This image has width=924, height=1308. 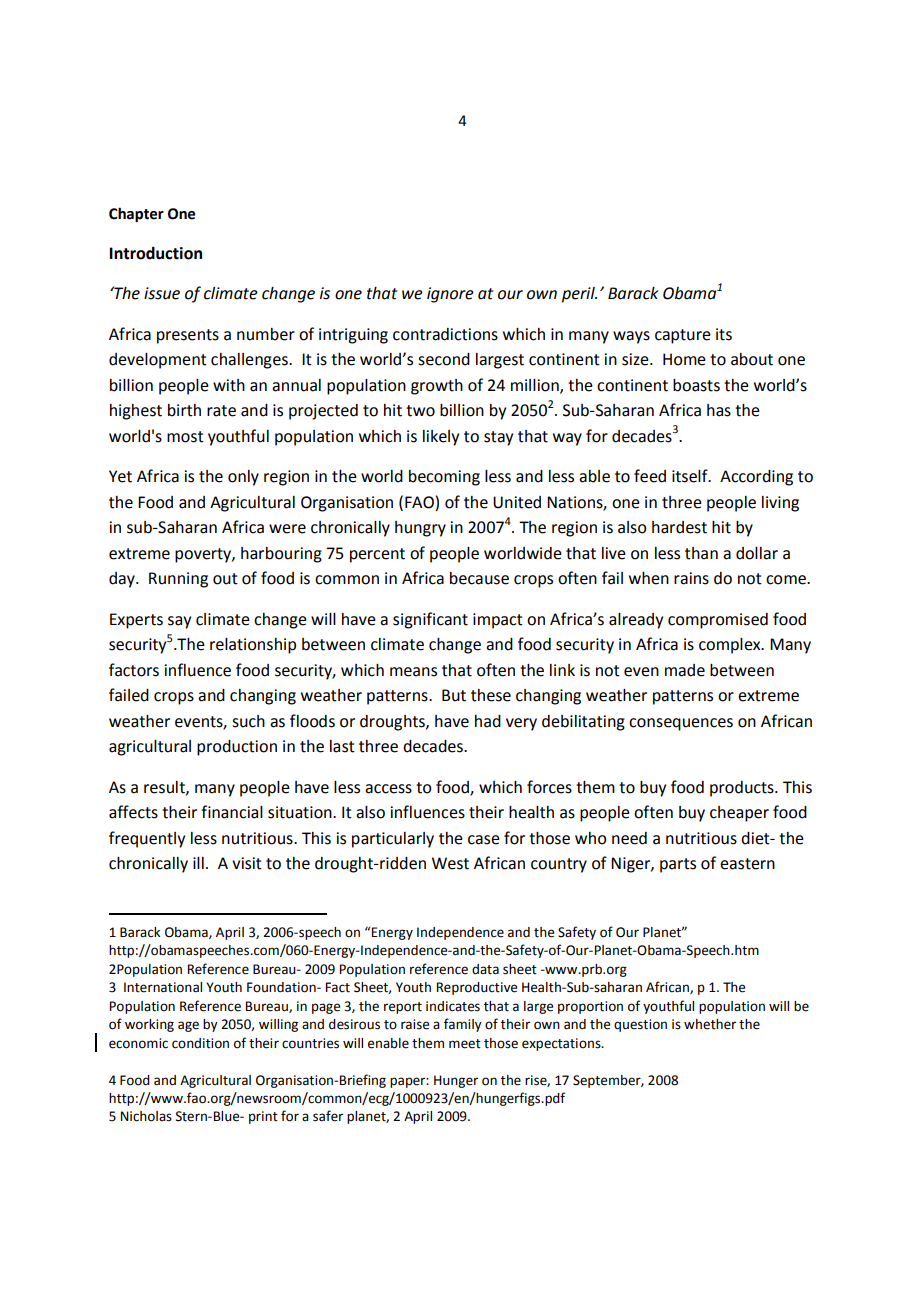 What do you see at coordinates (691, 476) in the image?
I see `itself` at bounding box center [691, 476].
